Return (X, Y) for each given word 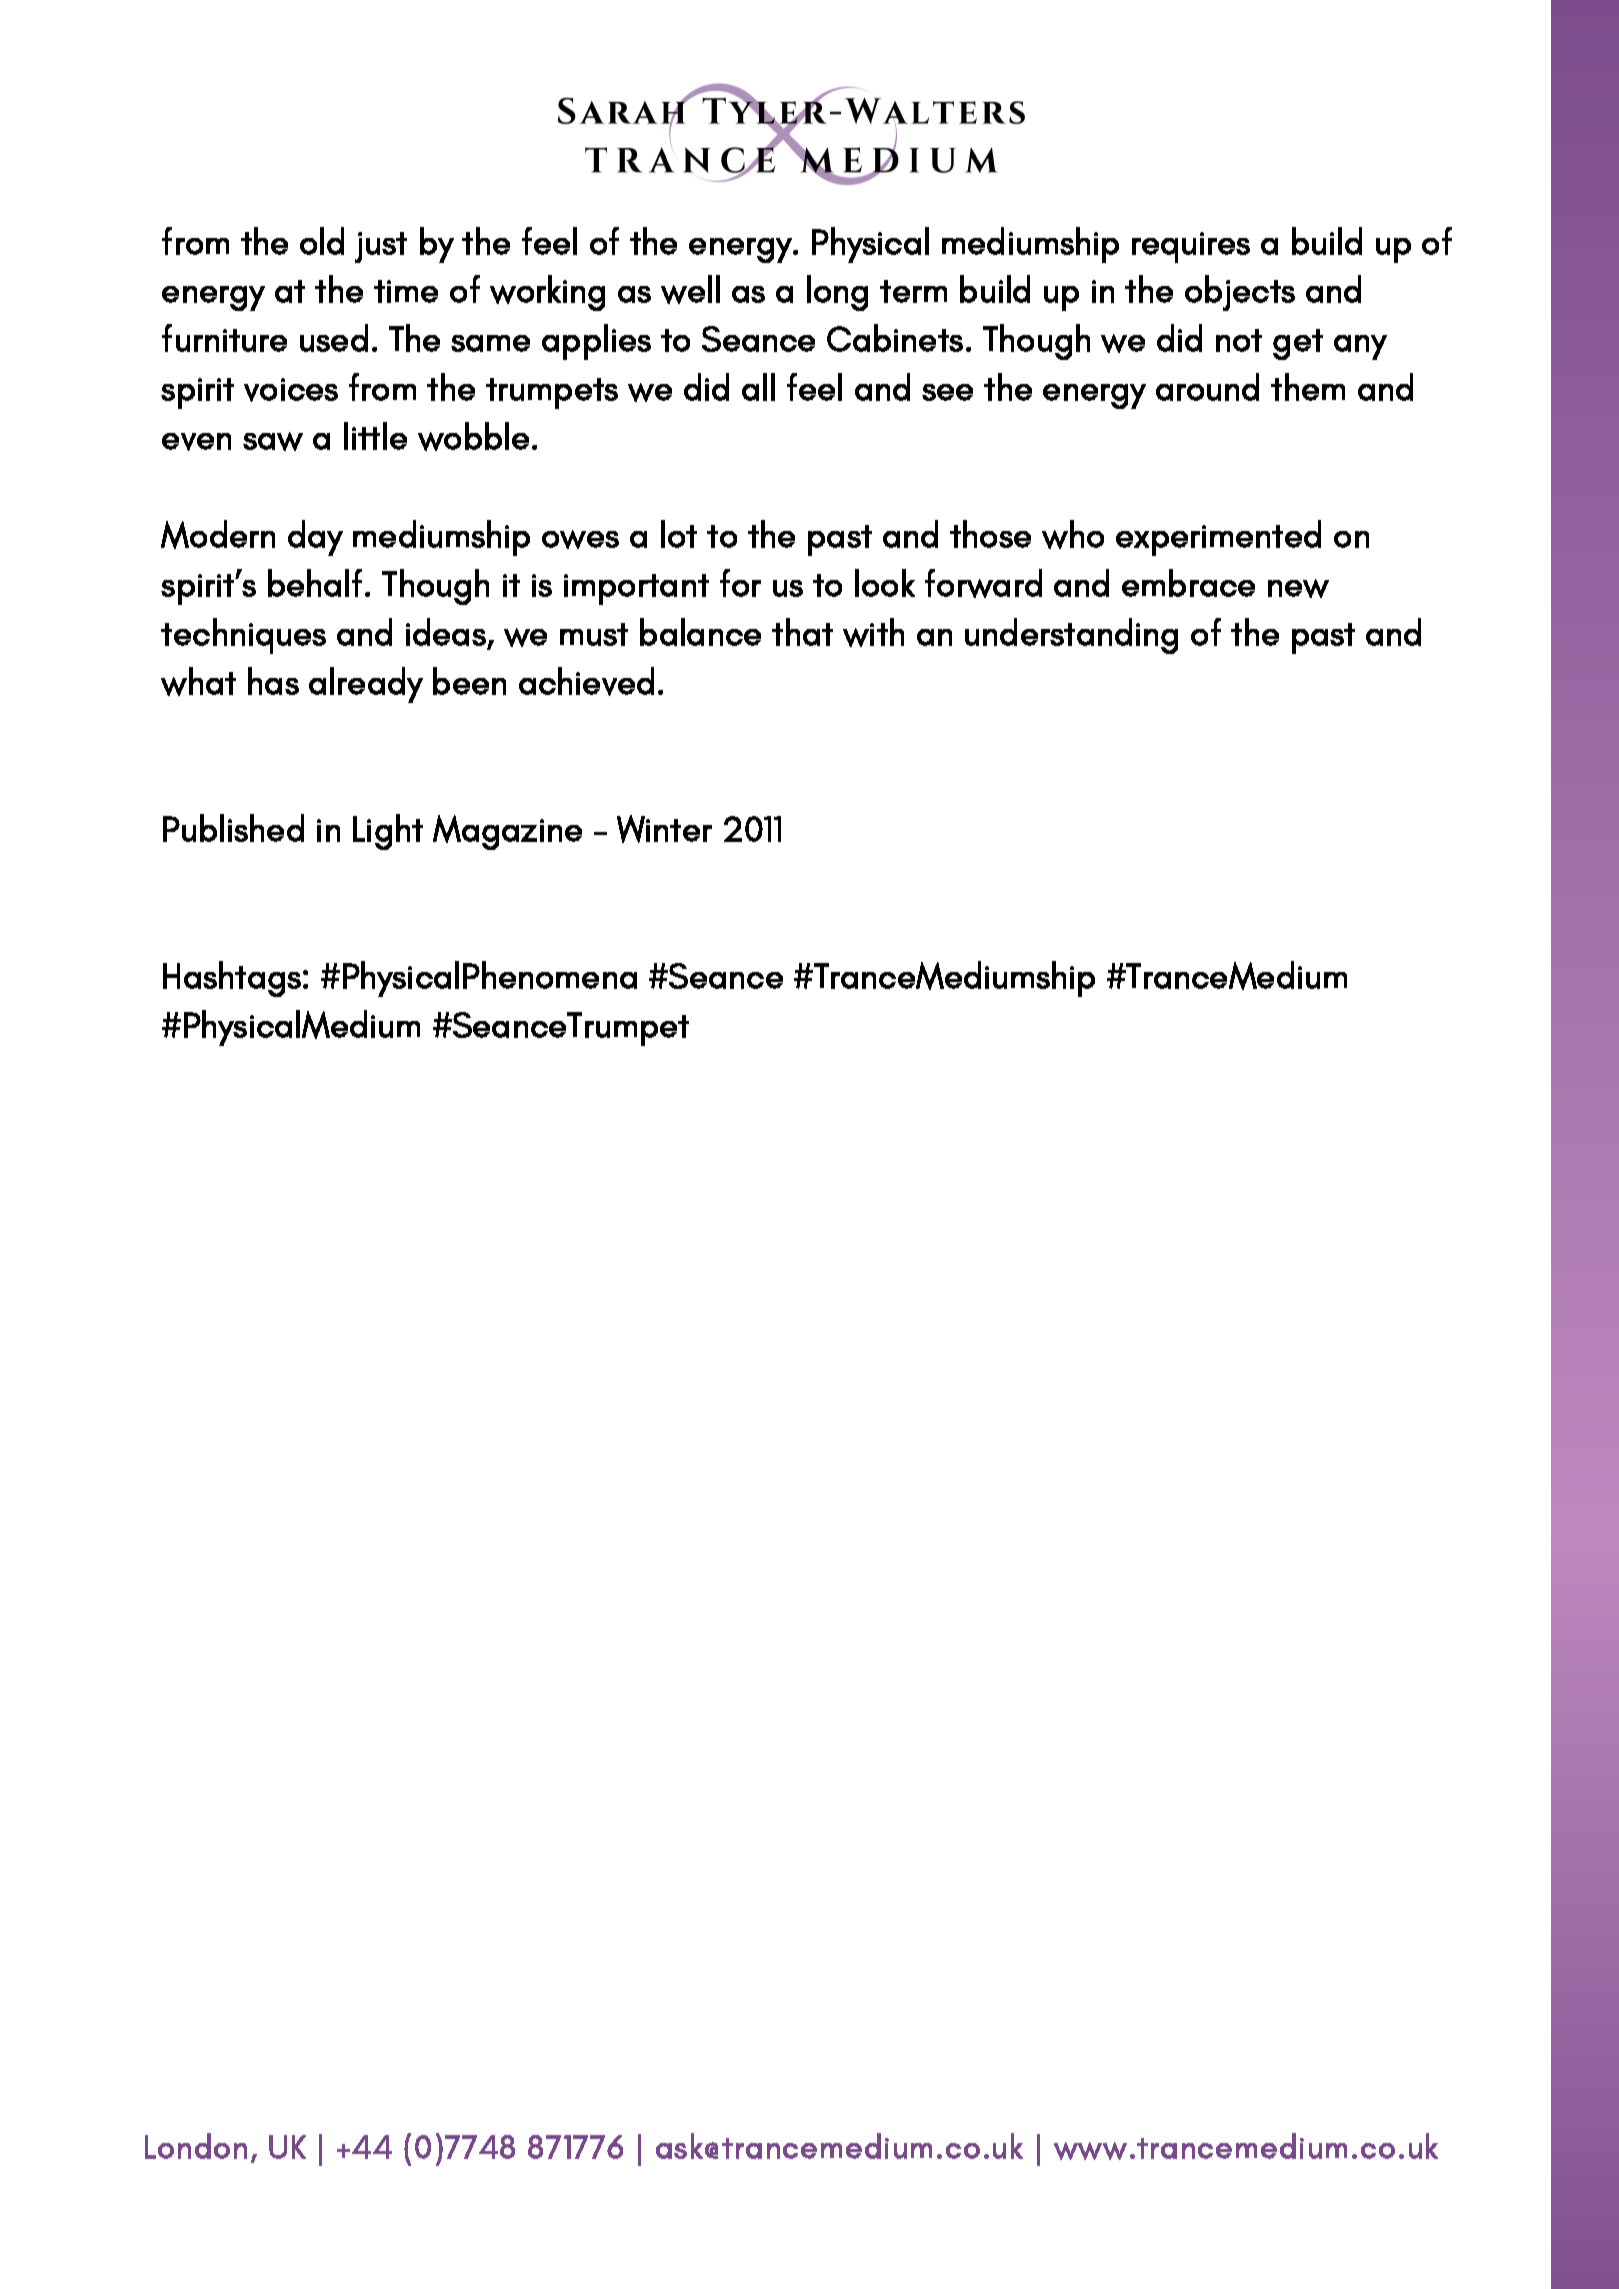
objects (1240, 293)
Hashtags (232, 979)
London (196, 2146)
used (334, 338)
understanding (1071, 636)
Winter (664, 829)
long (837, 293)
